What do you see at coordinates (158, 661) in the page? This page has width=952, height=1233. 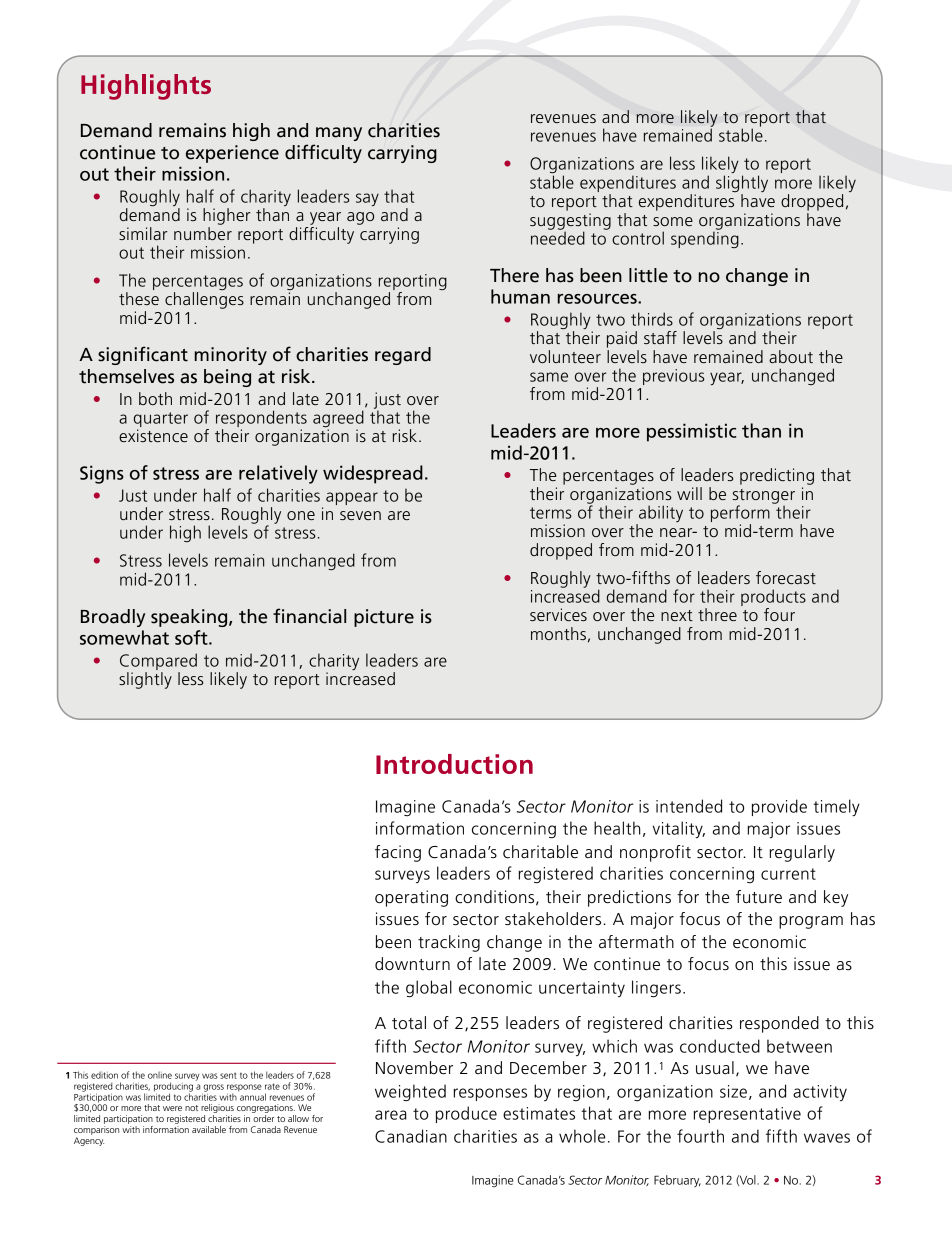 I see `Compared` at bounding box center [158, 661].
